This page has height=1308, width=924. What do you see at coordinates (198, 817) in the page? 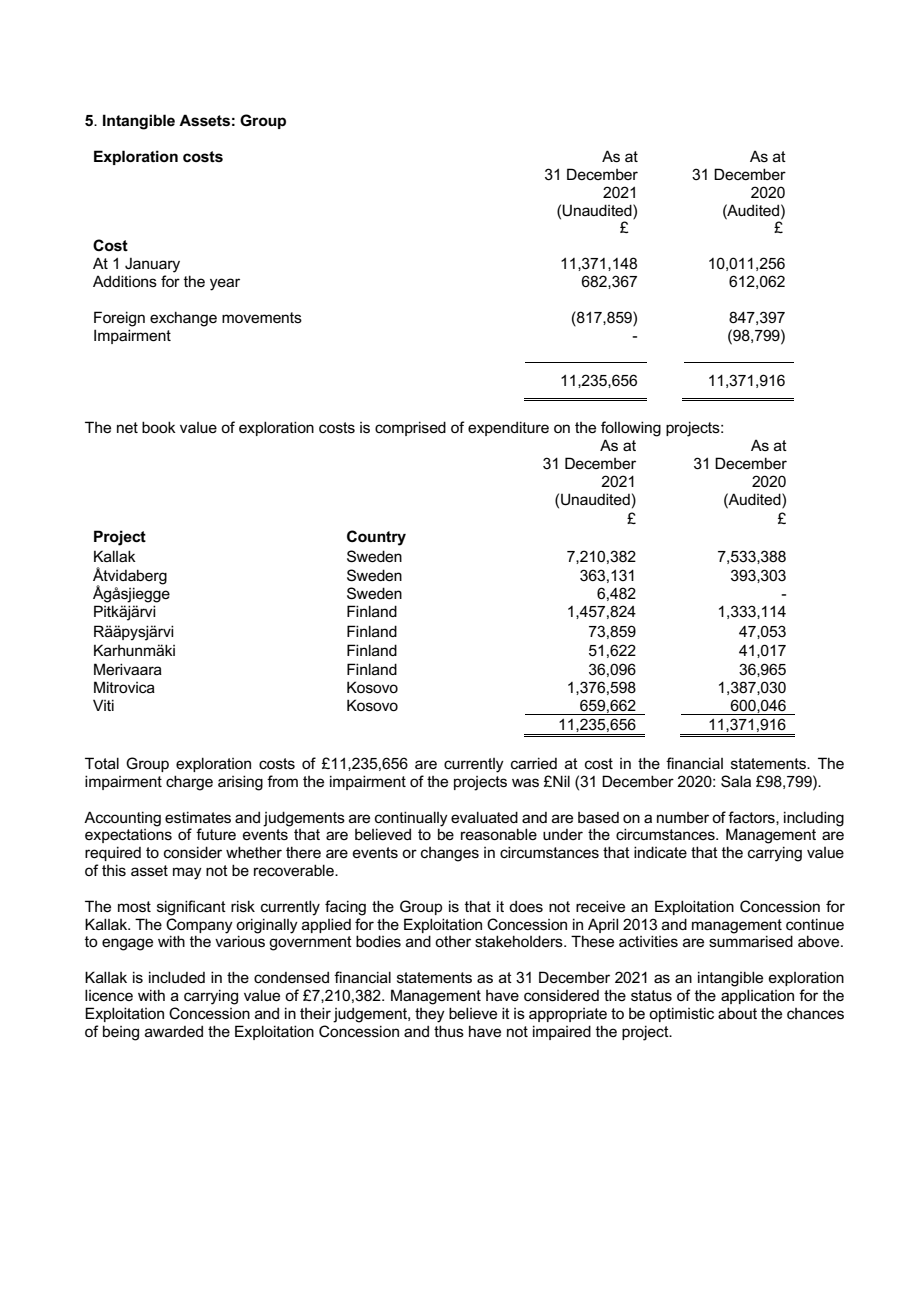
I see `estimates` at bounding box center [198, 817].
